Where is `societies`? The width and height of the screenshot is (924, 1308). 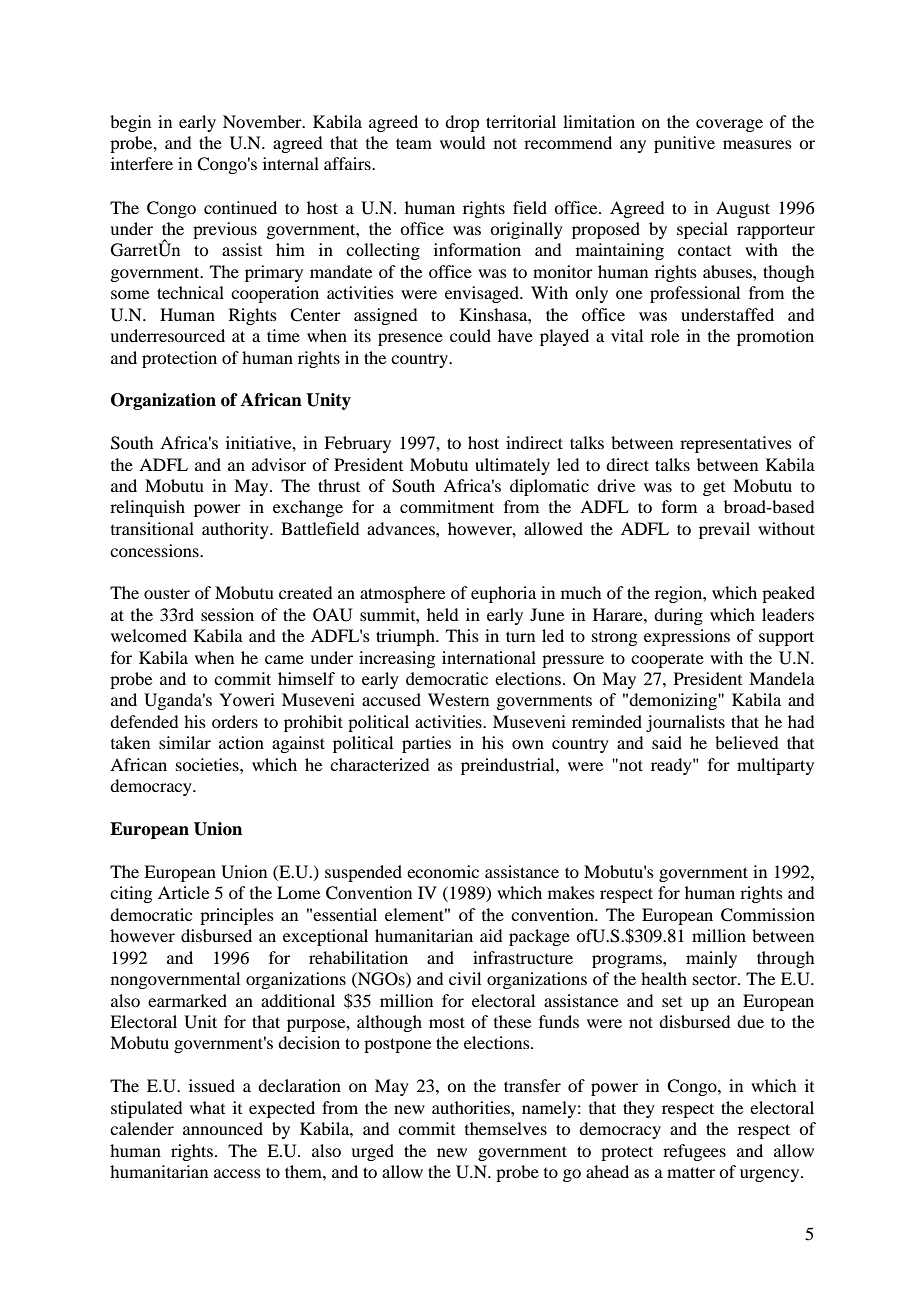 societies is located at coordinates (208, 764).
